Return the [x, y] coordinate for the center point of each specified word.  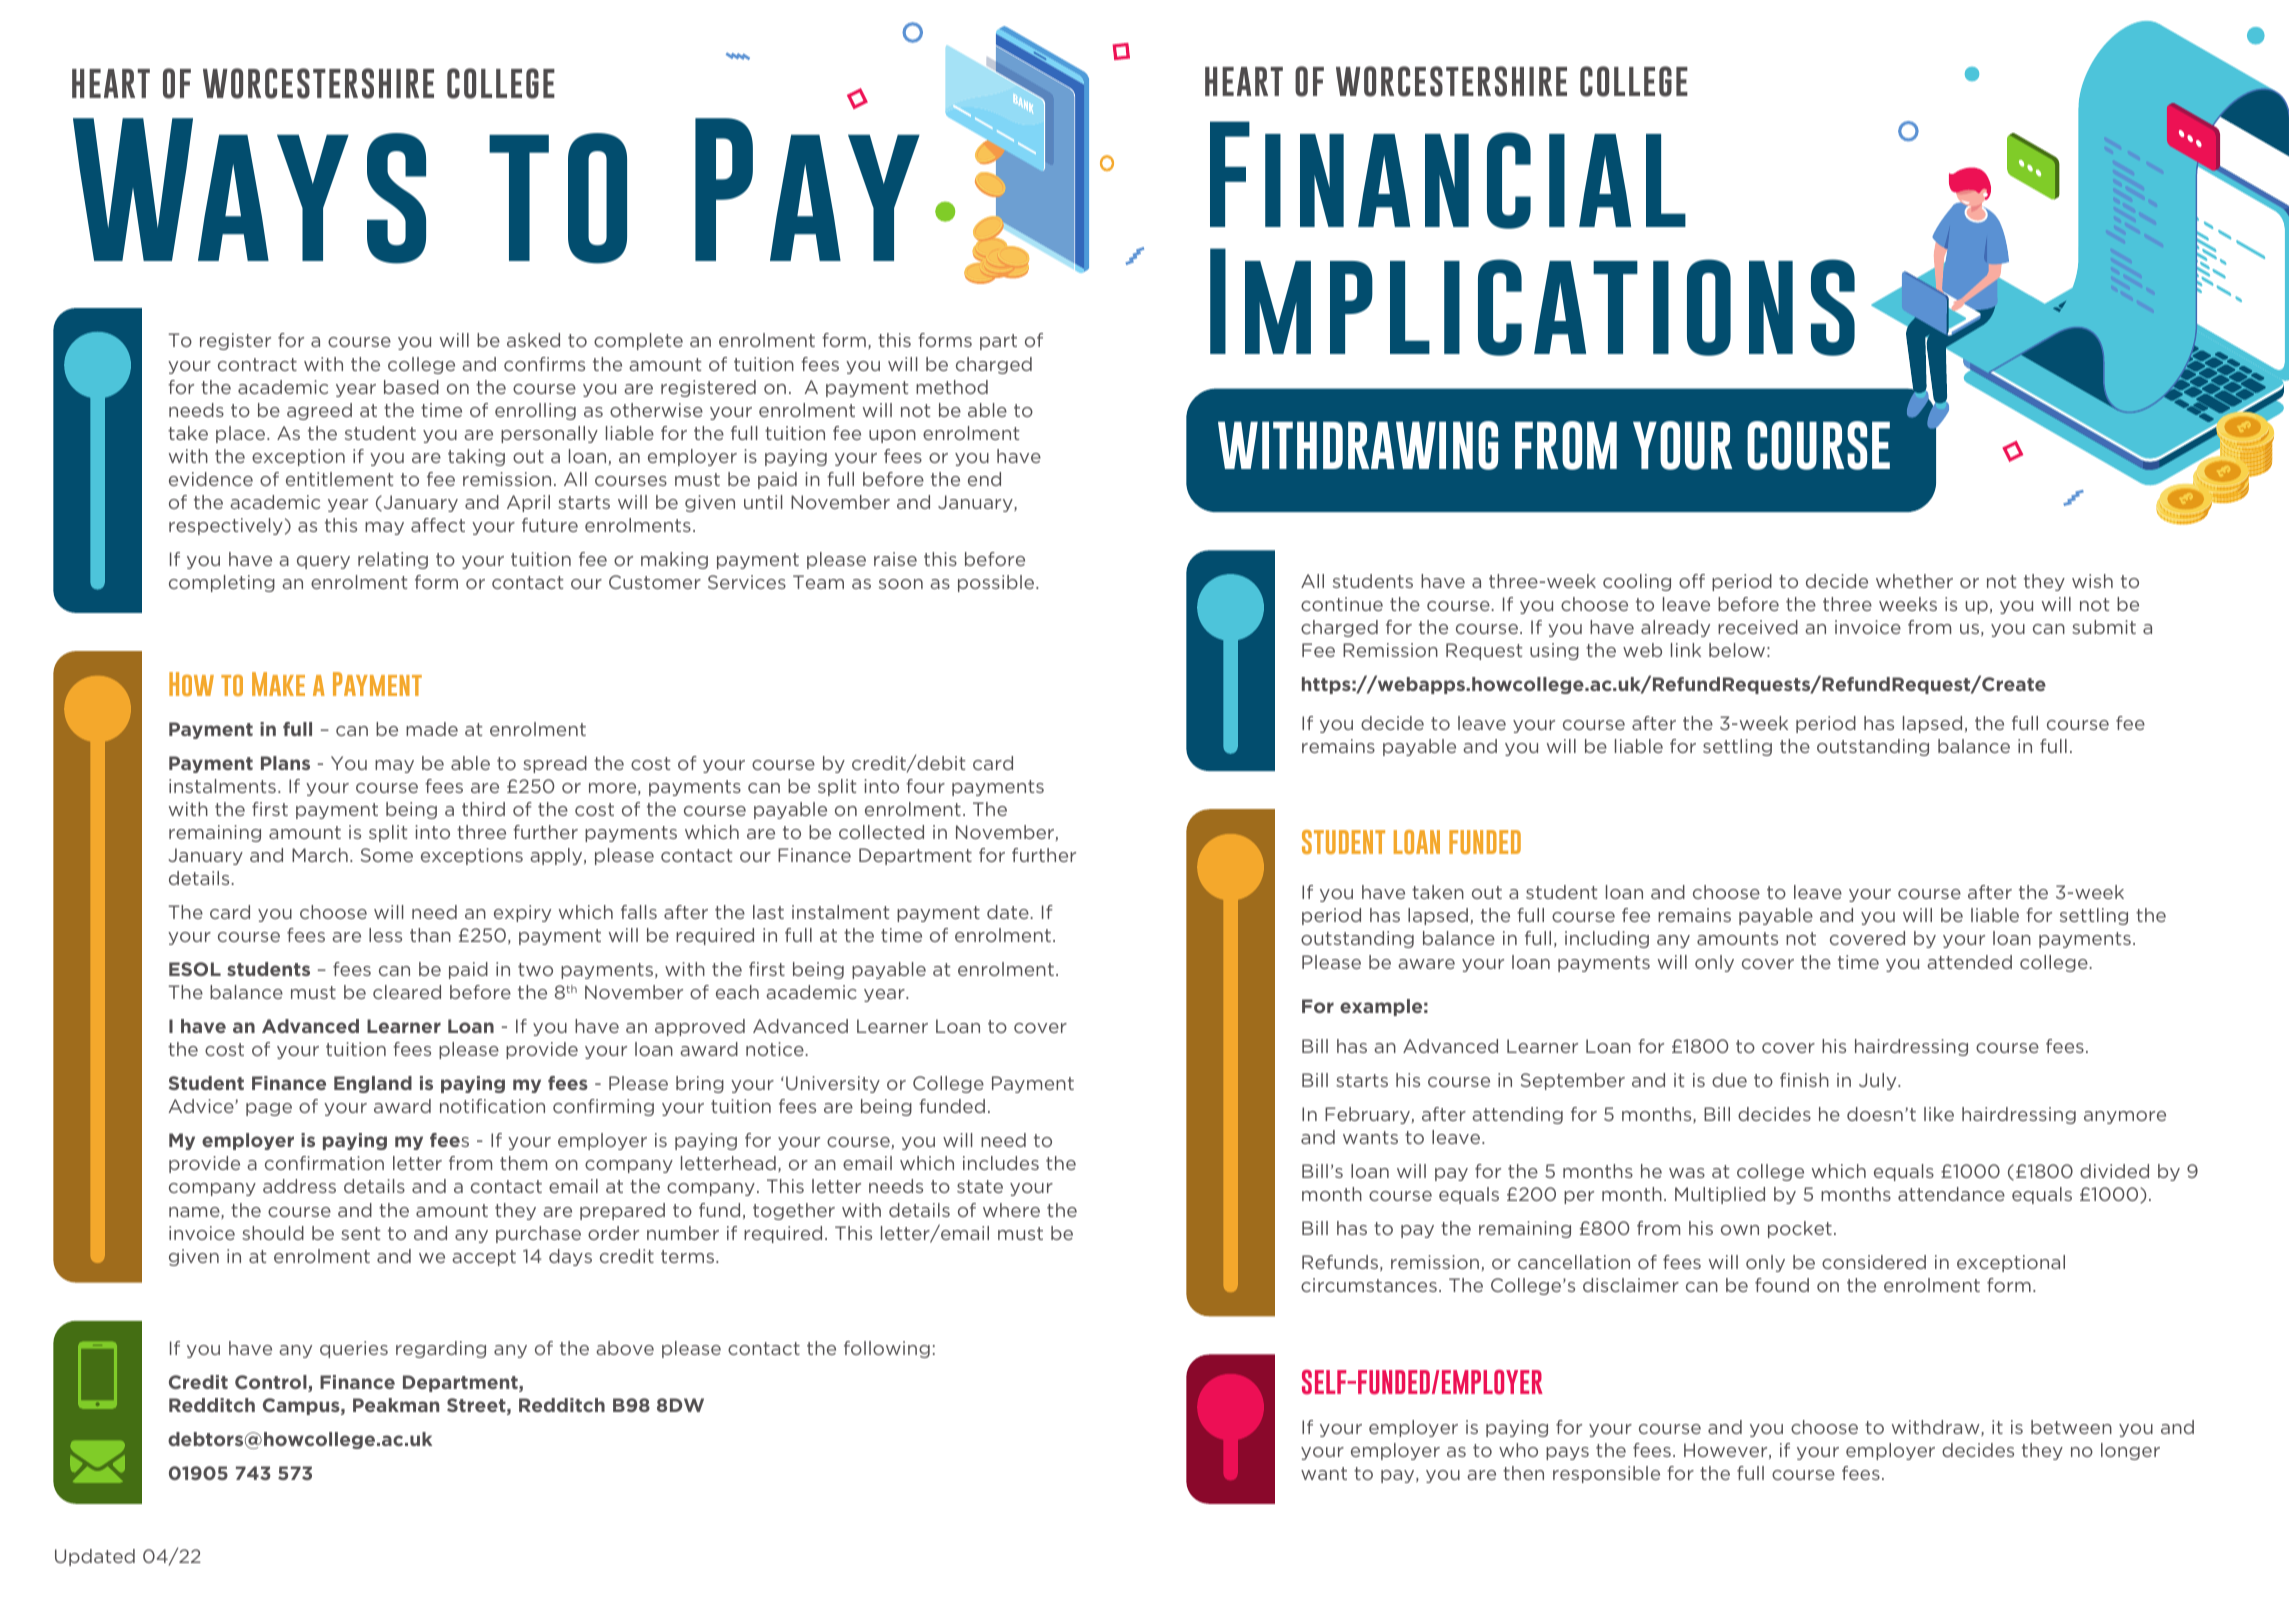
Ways [249, 191]
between [2071, 1427]
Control [272, 1383]
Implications [1532, 302]
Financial [1448, 175]
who [1518, 1450]
